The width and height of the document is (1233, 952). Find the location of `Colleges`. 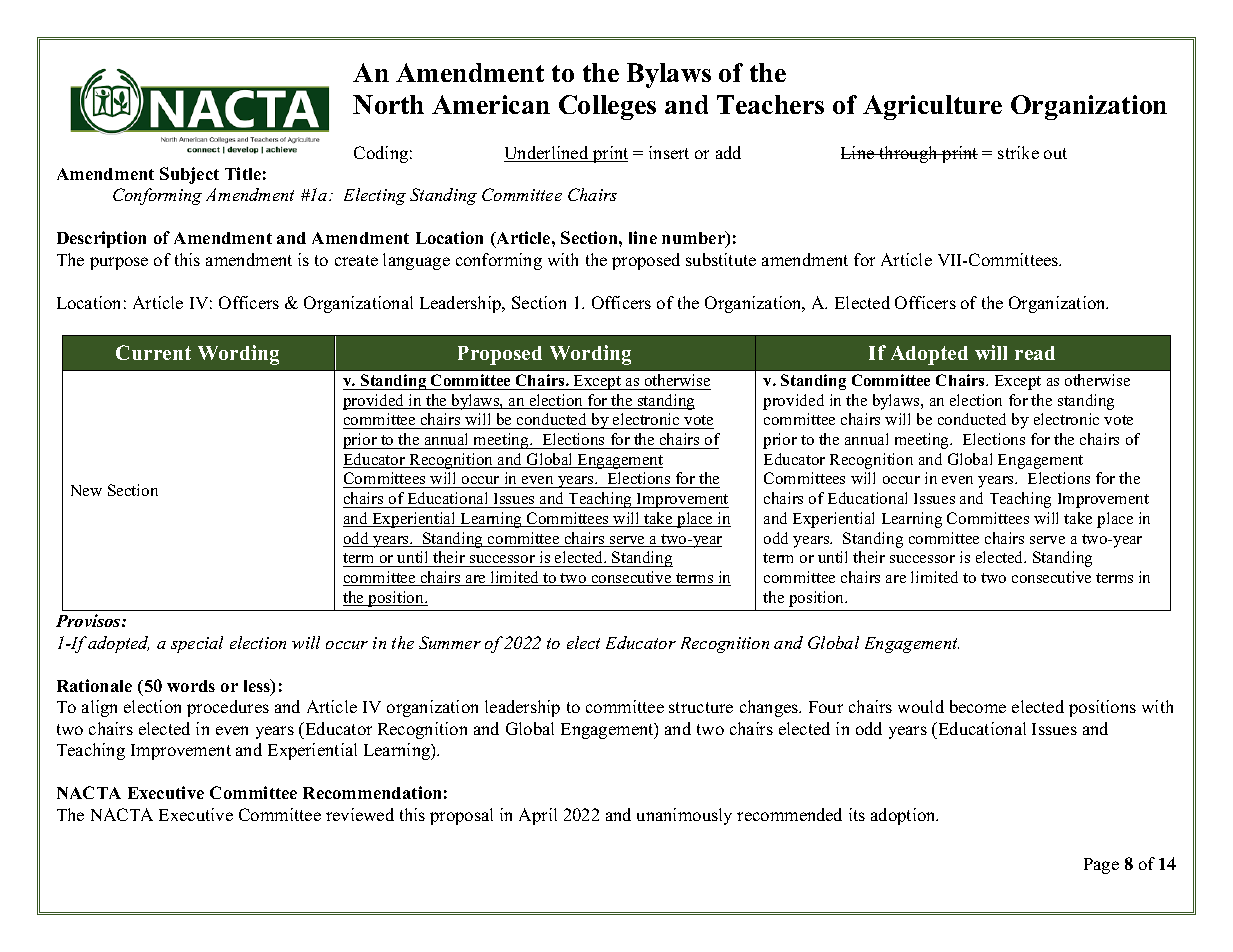

Colleges is located at coordinates (607, 107).
